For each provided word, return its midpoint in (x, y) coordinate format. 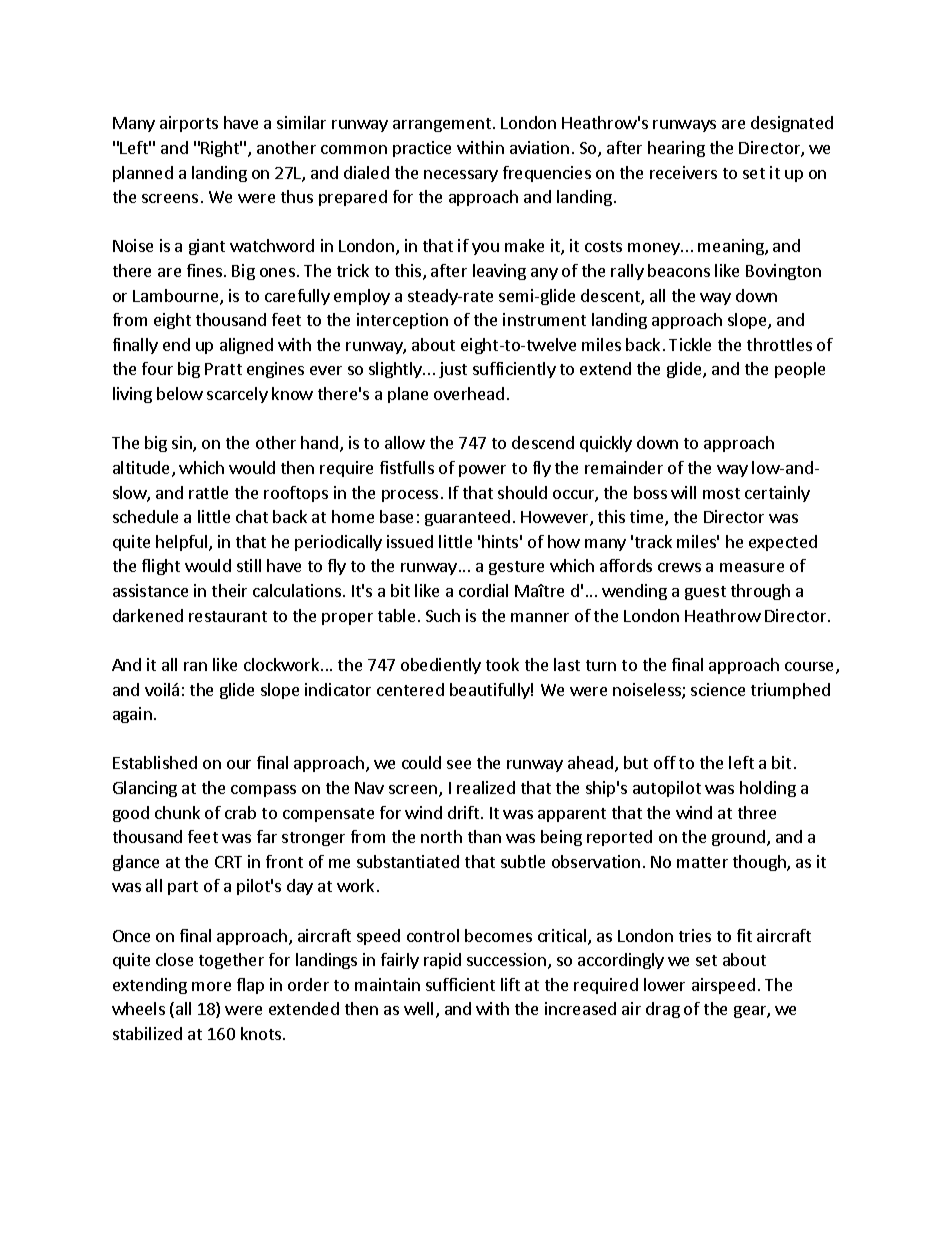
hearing (676, 149)
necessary (461, 176)
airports (189, 124)
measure (752, 567)
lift (510, 984)
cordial (483, 590)
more (211, 986)
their (229, 590)
